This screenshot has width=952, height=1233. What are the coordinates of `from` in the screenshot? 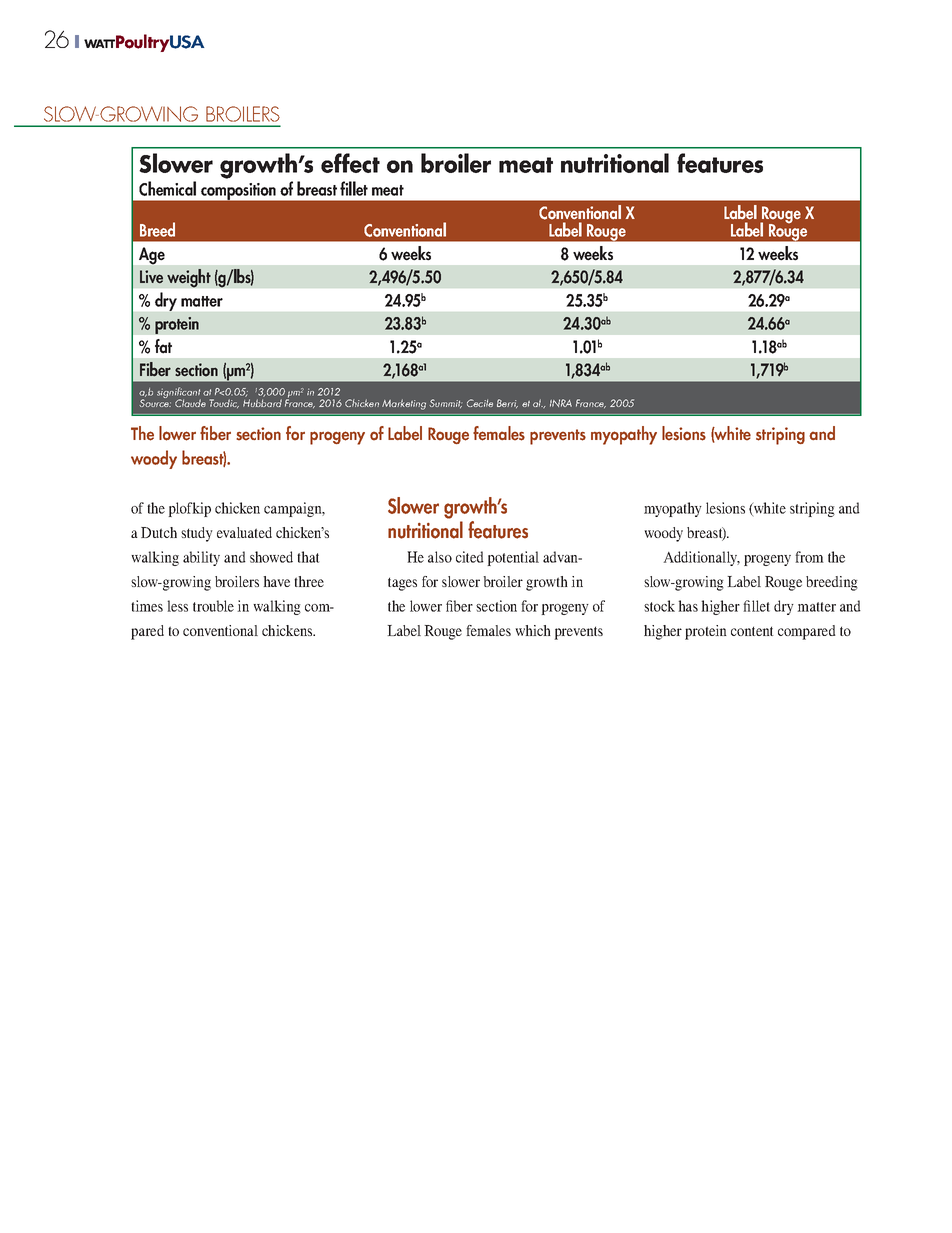 It's located at (809, 557).
